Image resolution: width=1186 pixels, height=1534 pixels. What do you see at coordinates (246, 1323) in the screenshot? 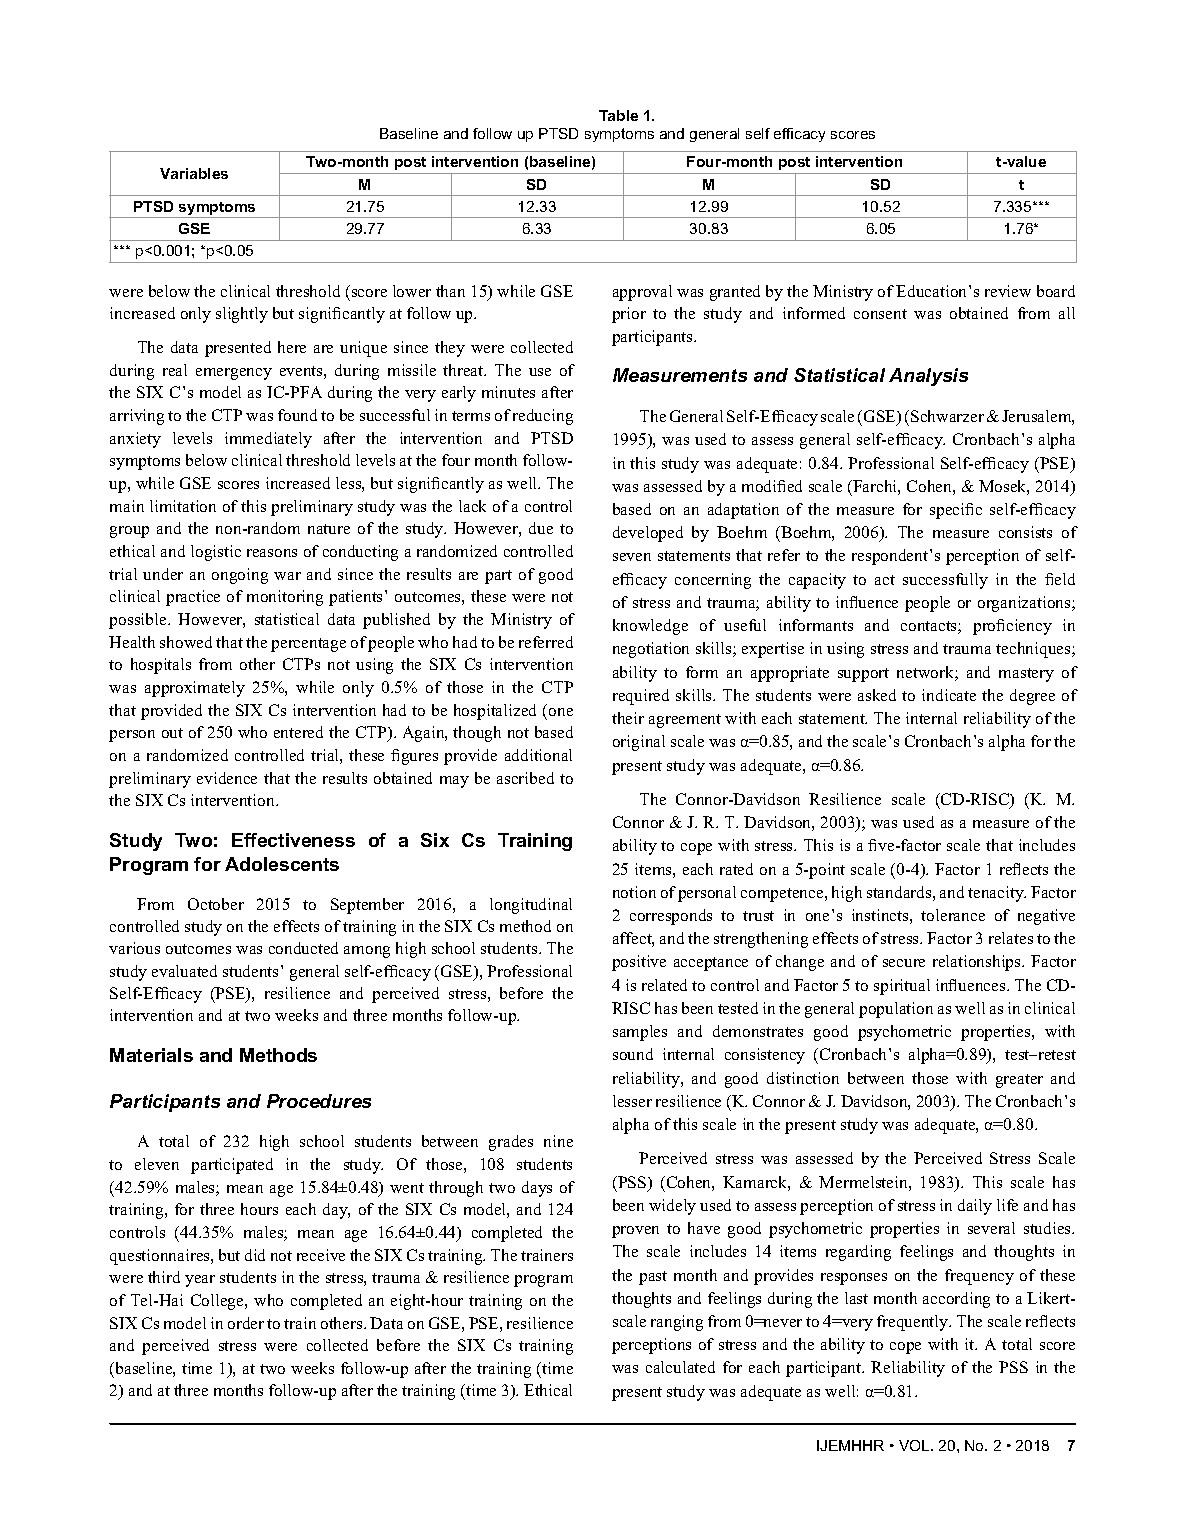
I see `order` at bounding box center [246, 1323].
